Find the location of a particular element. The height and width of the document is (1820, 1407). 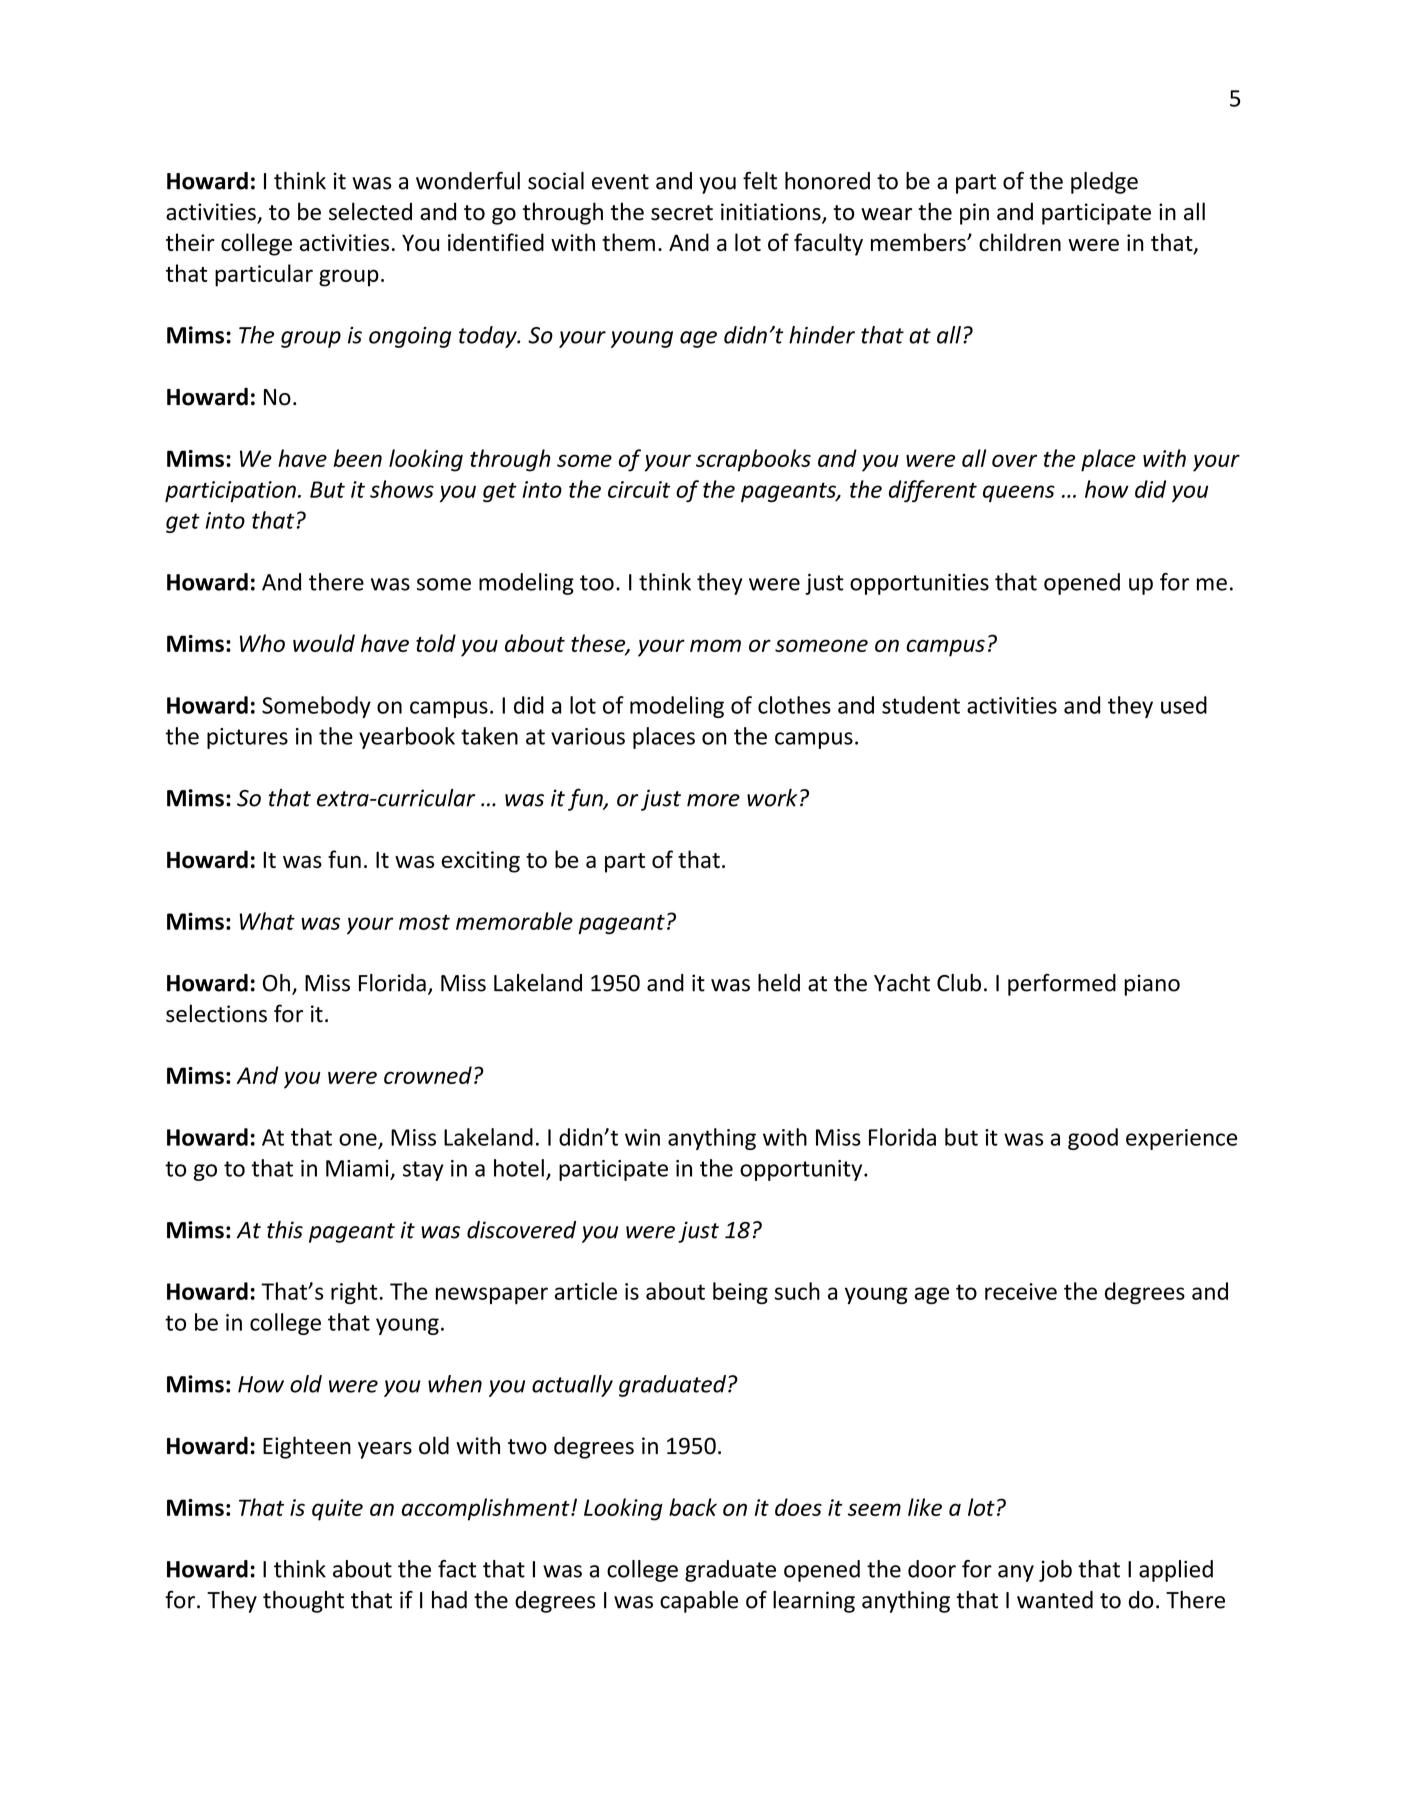

What is located at coordinates (267, 921).
